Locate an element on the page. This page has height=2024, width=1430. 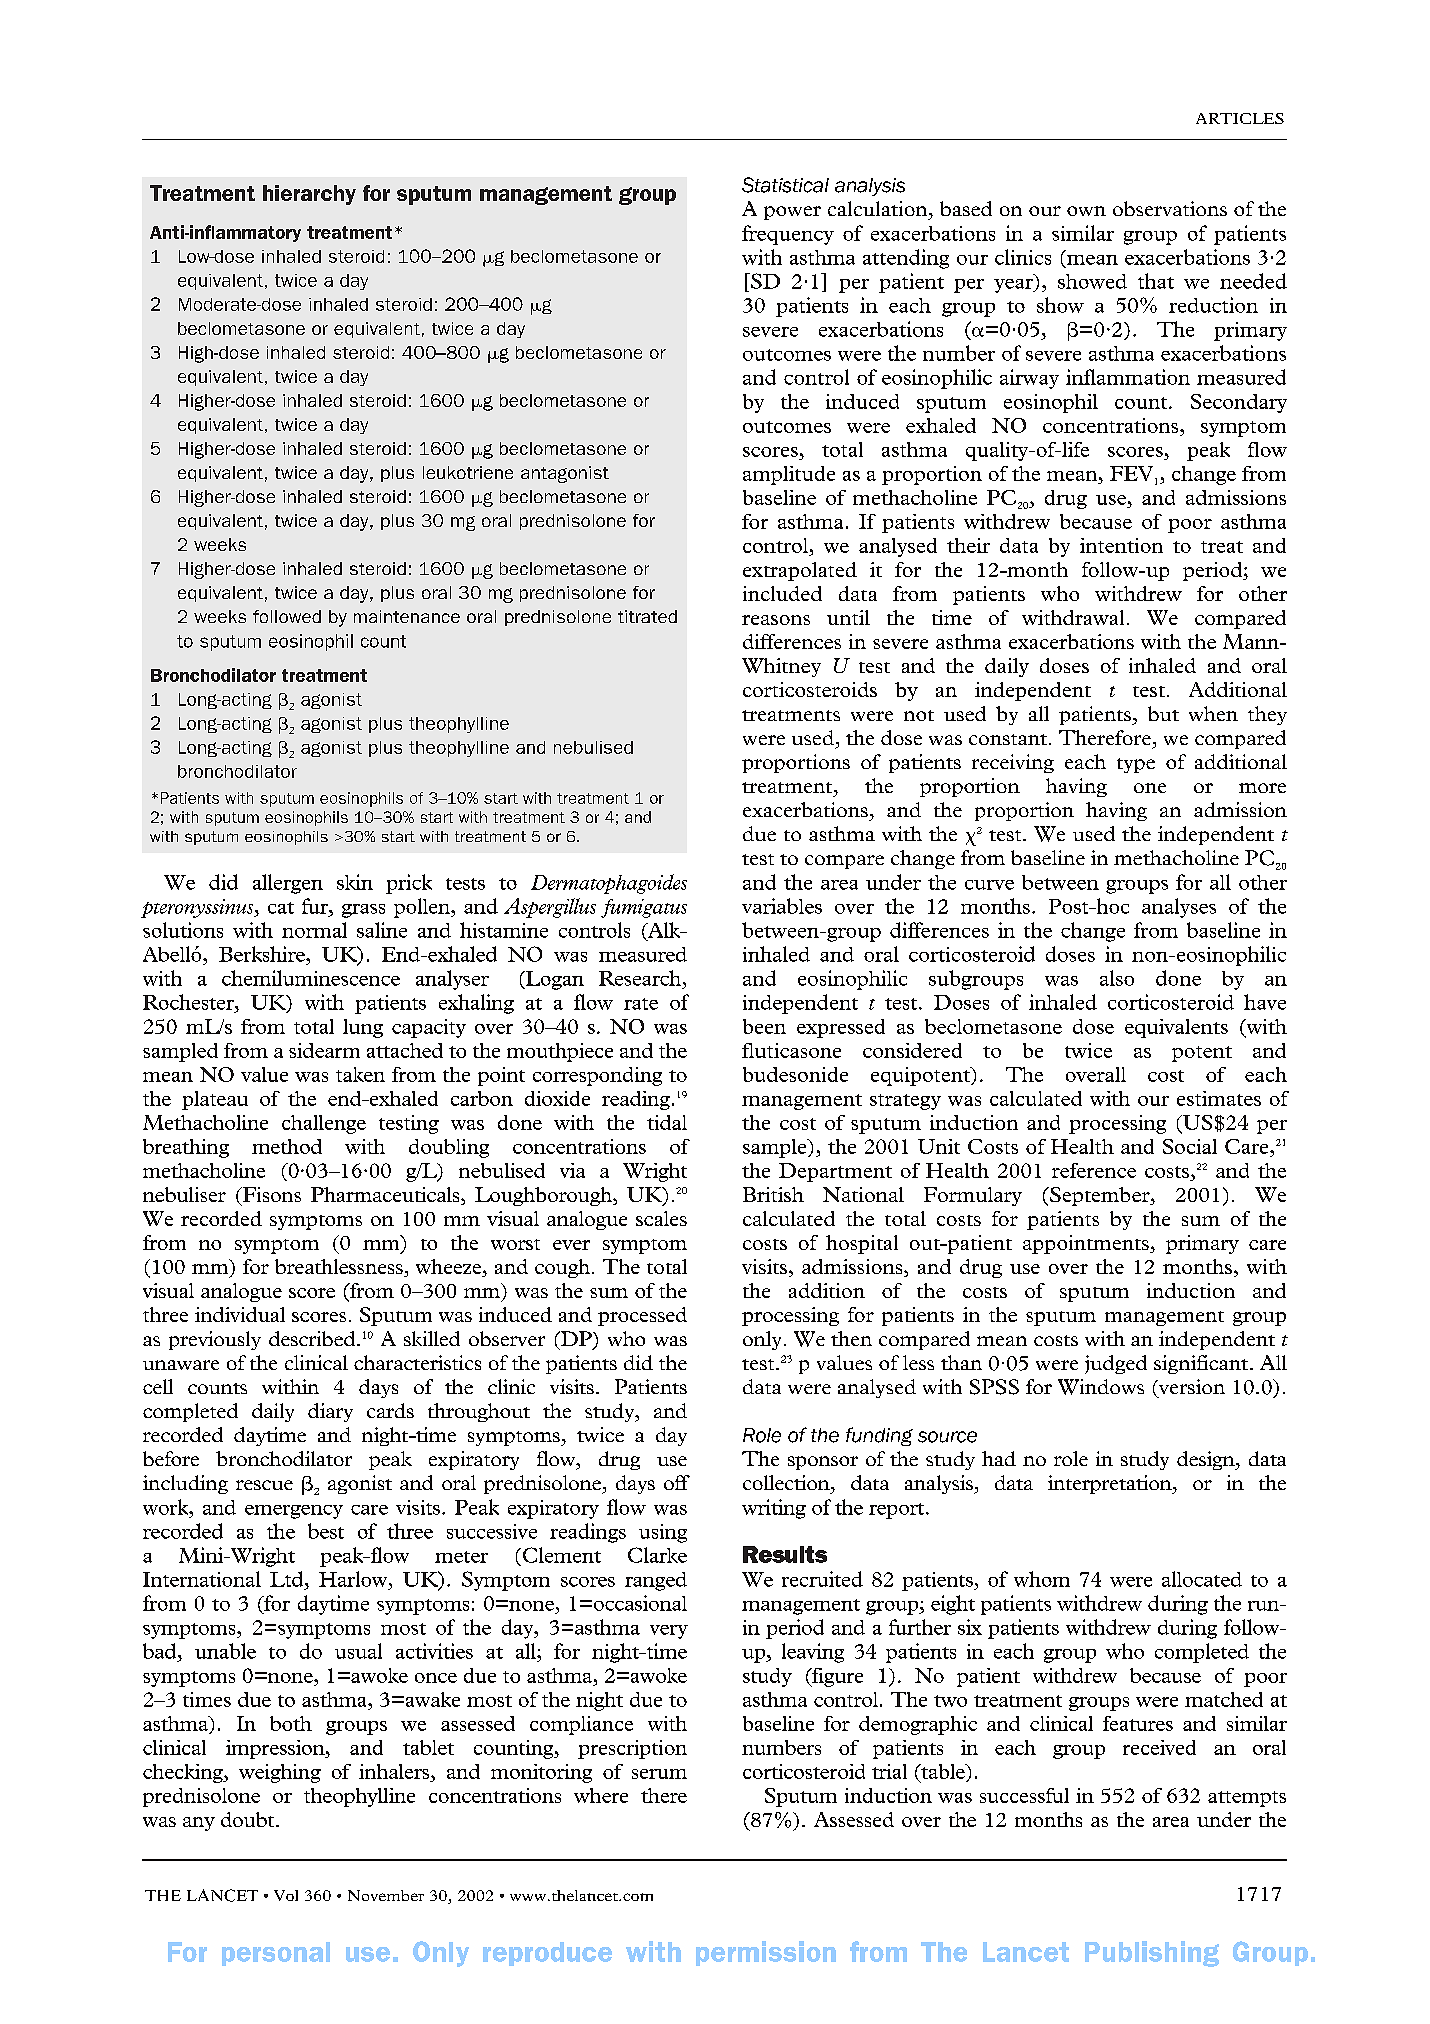
sidearm is located at coordinates (324, 1050).
